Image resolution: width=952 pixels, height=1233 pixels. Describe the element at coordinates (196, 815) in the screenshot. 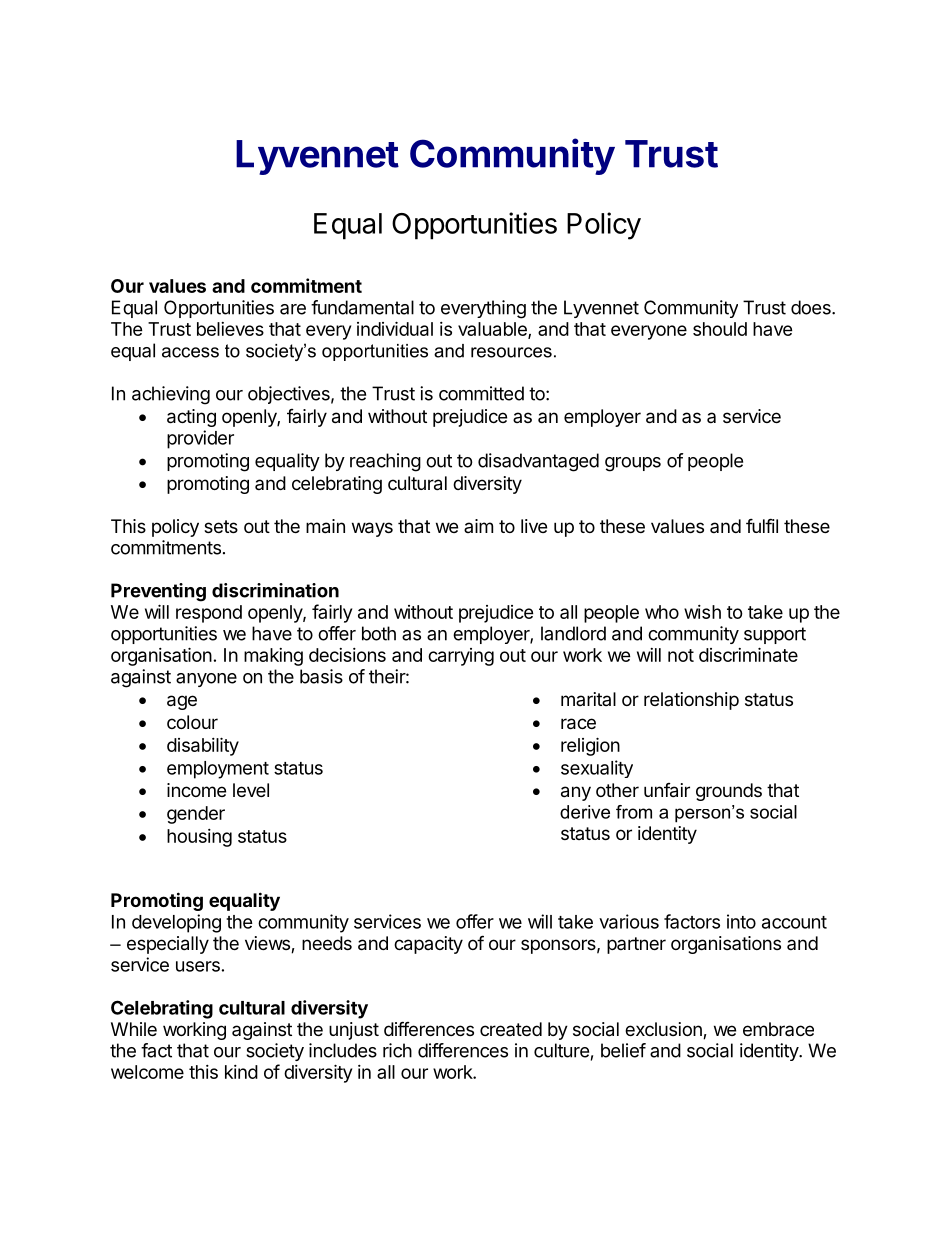

I see `gender` at that location.
